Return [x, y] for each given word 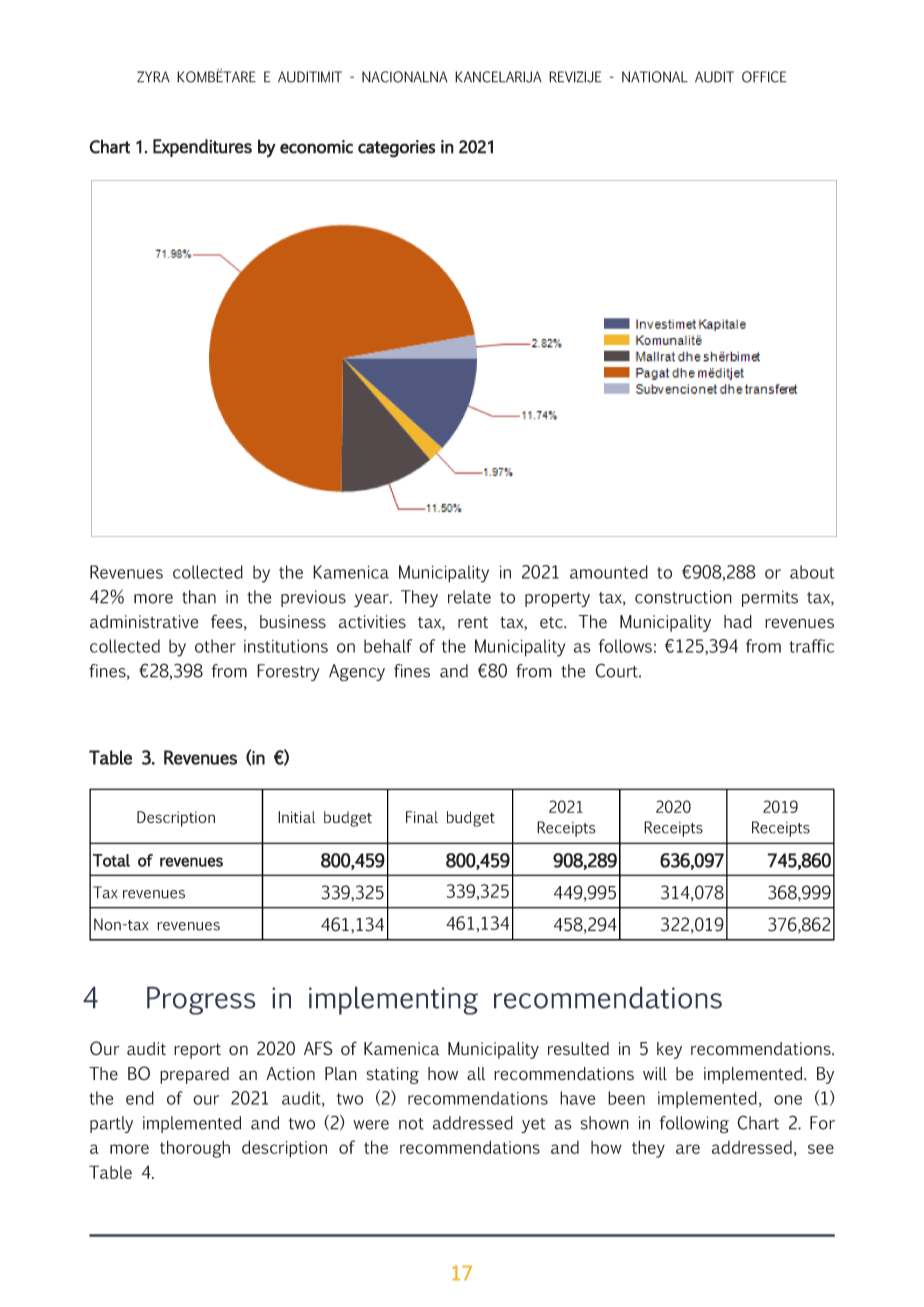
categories [397, 149]
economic [316, 147]
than [199, 597]
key [669, 1050]
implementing [393, 1000]
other [215, 646]
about [812, 572]
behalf [388, 646]
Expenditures [202, 148]
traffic [811, 646]
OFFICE [764, 77]
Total [111, 860]
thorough [195, 1149]
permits [770, 598]
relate [469, 597]
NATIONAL [655, 77]
